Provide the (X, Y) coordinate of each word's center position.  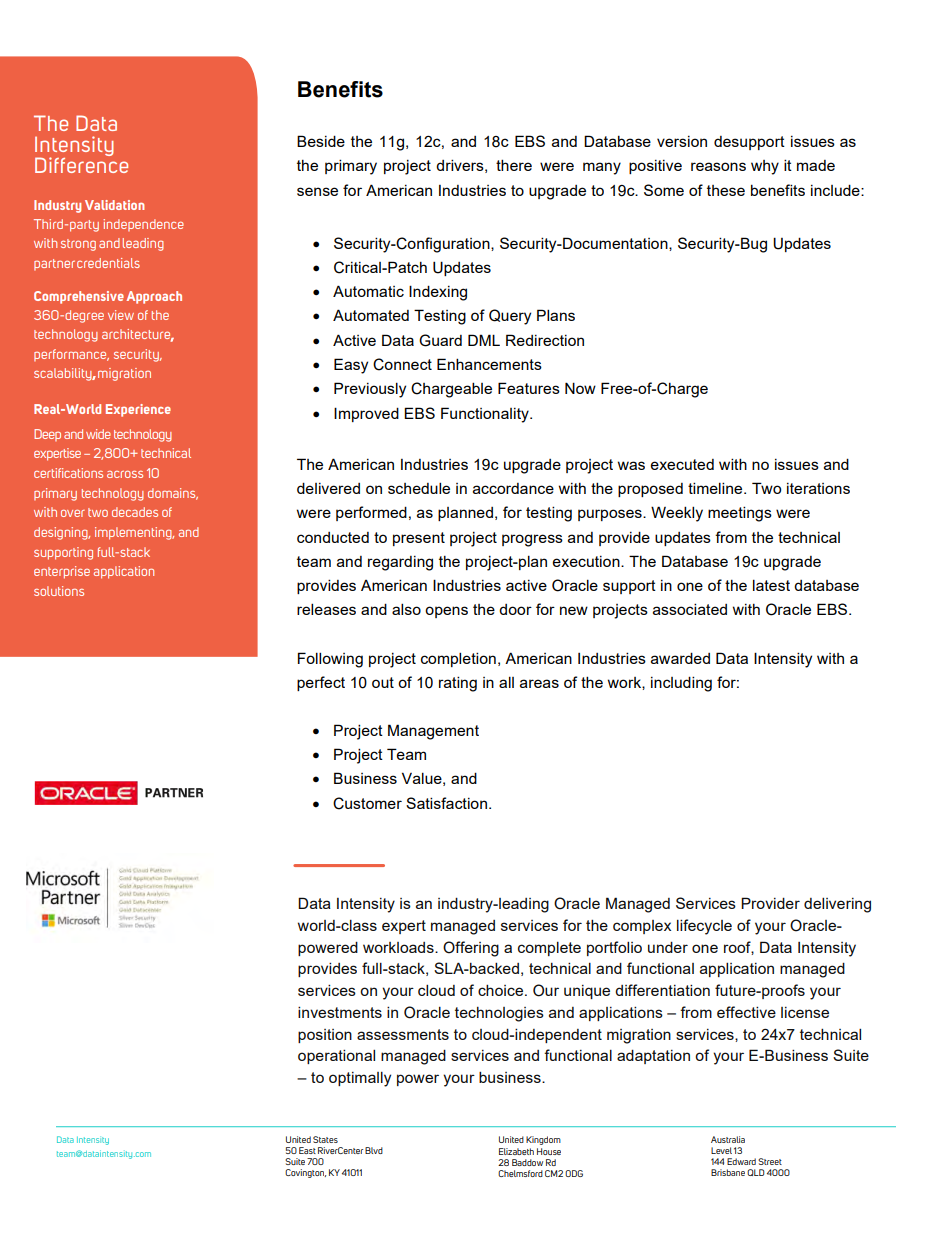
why (765, 167)
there (514, 165)
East (307, 1150)
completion (458, 659)
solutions (59, 591)
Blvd (374, 1150)
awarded (680, 658)
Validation (115, 205)
